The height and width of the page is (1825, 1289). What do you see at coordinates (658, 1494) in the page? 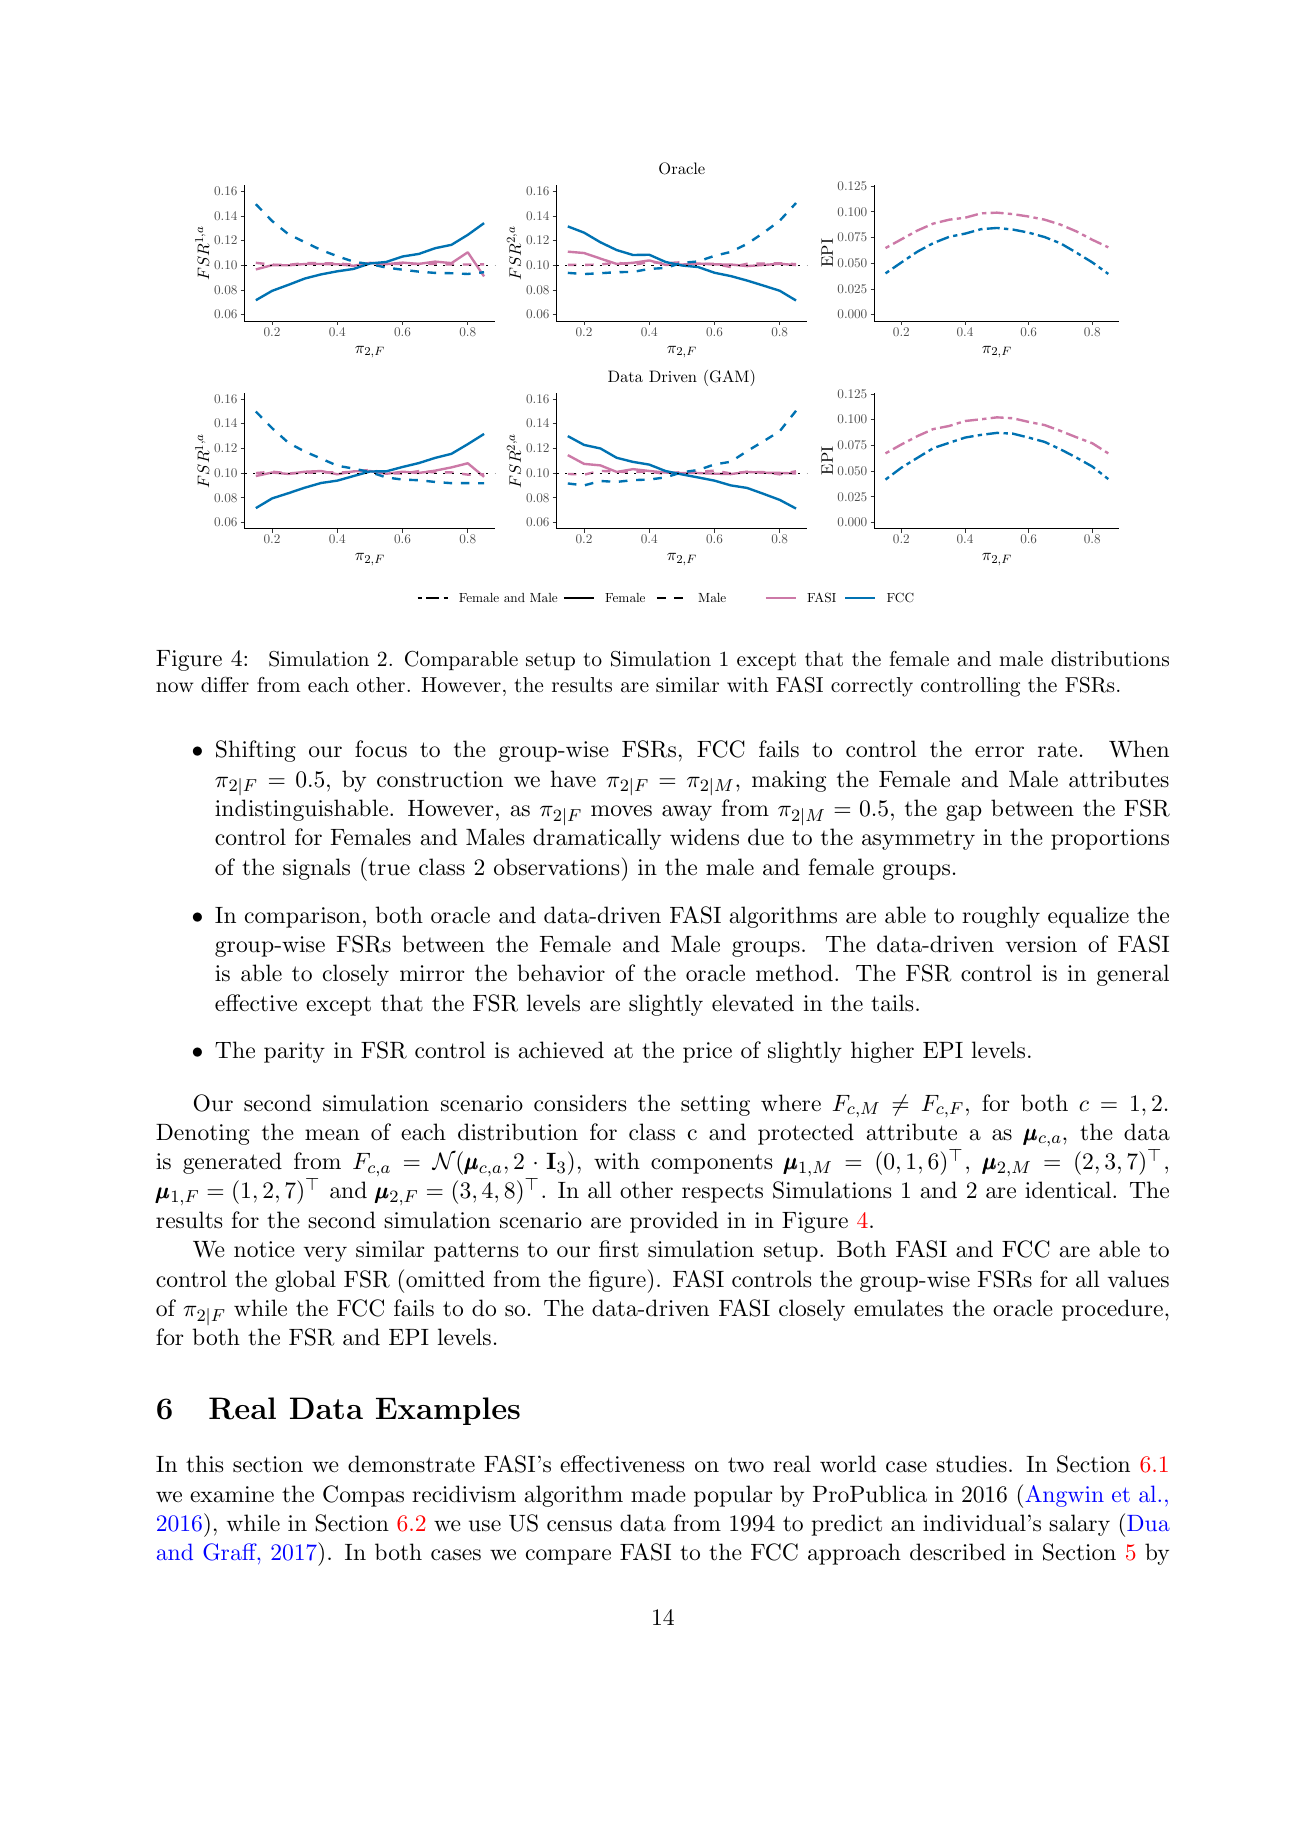
I see `made` at bounding box center [658, 1494].
